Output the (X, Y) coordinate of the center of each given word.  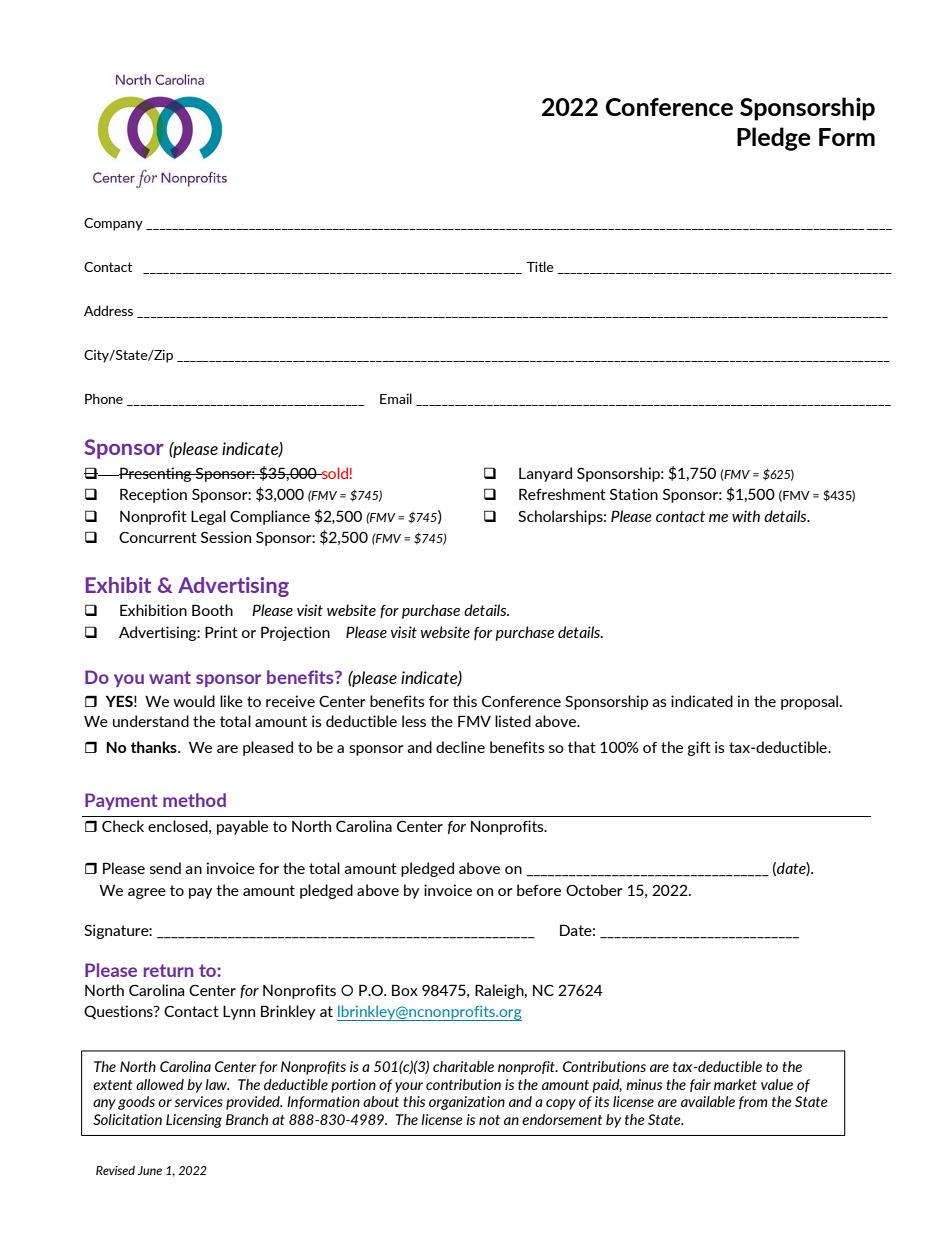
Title (540, 266)
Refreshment (562, 494)
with (746, 516)
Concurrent (158, 537)
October (594, 890)
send (165, 868)
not (489, 1120)
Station (634, 494)
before (539, 890)
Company (113, 224)
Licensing (194, 1121)
